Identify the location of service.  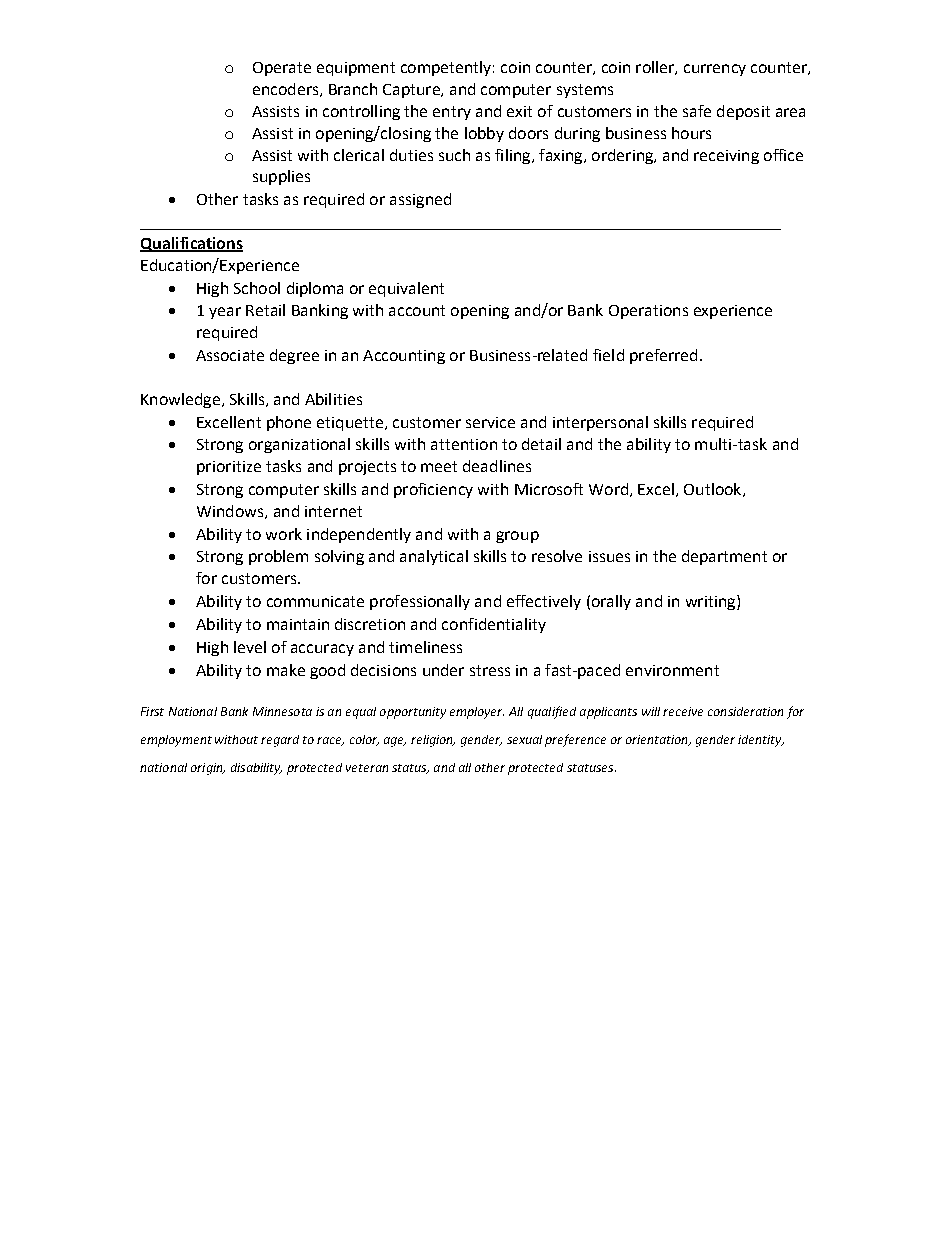
(490, 422).
